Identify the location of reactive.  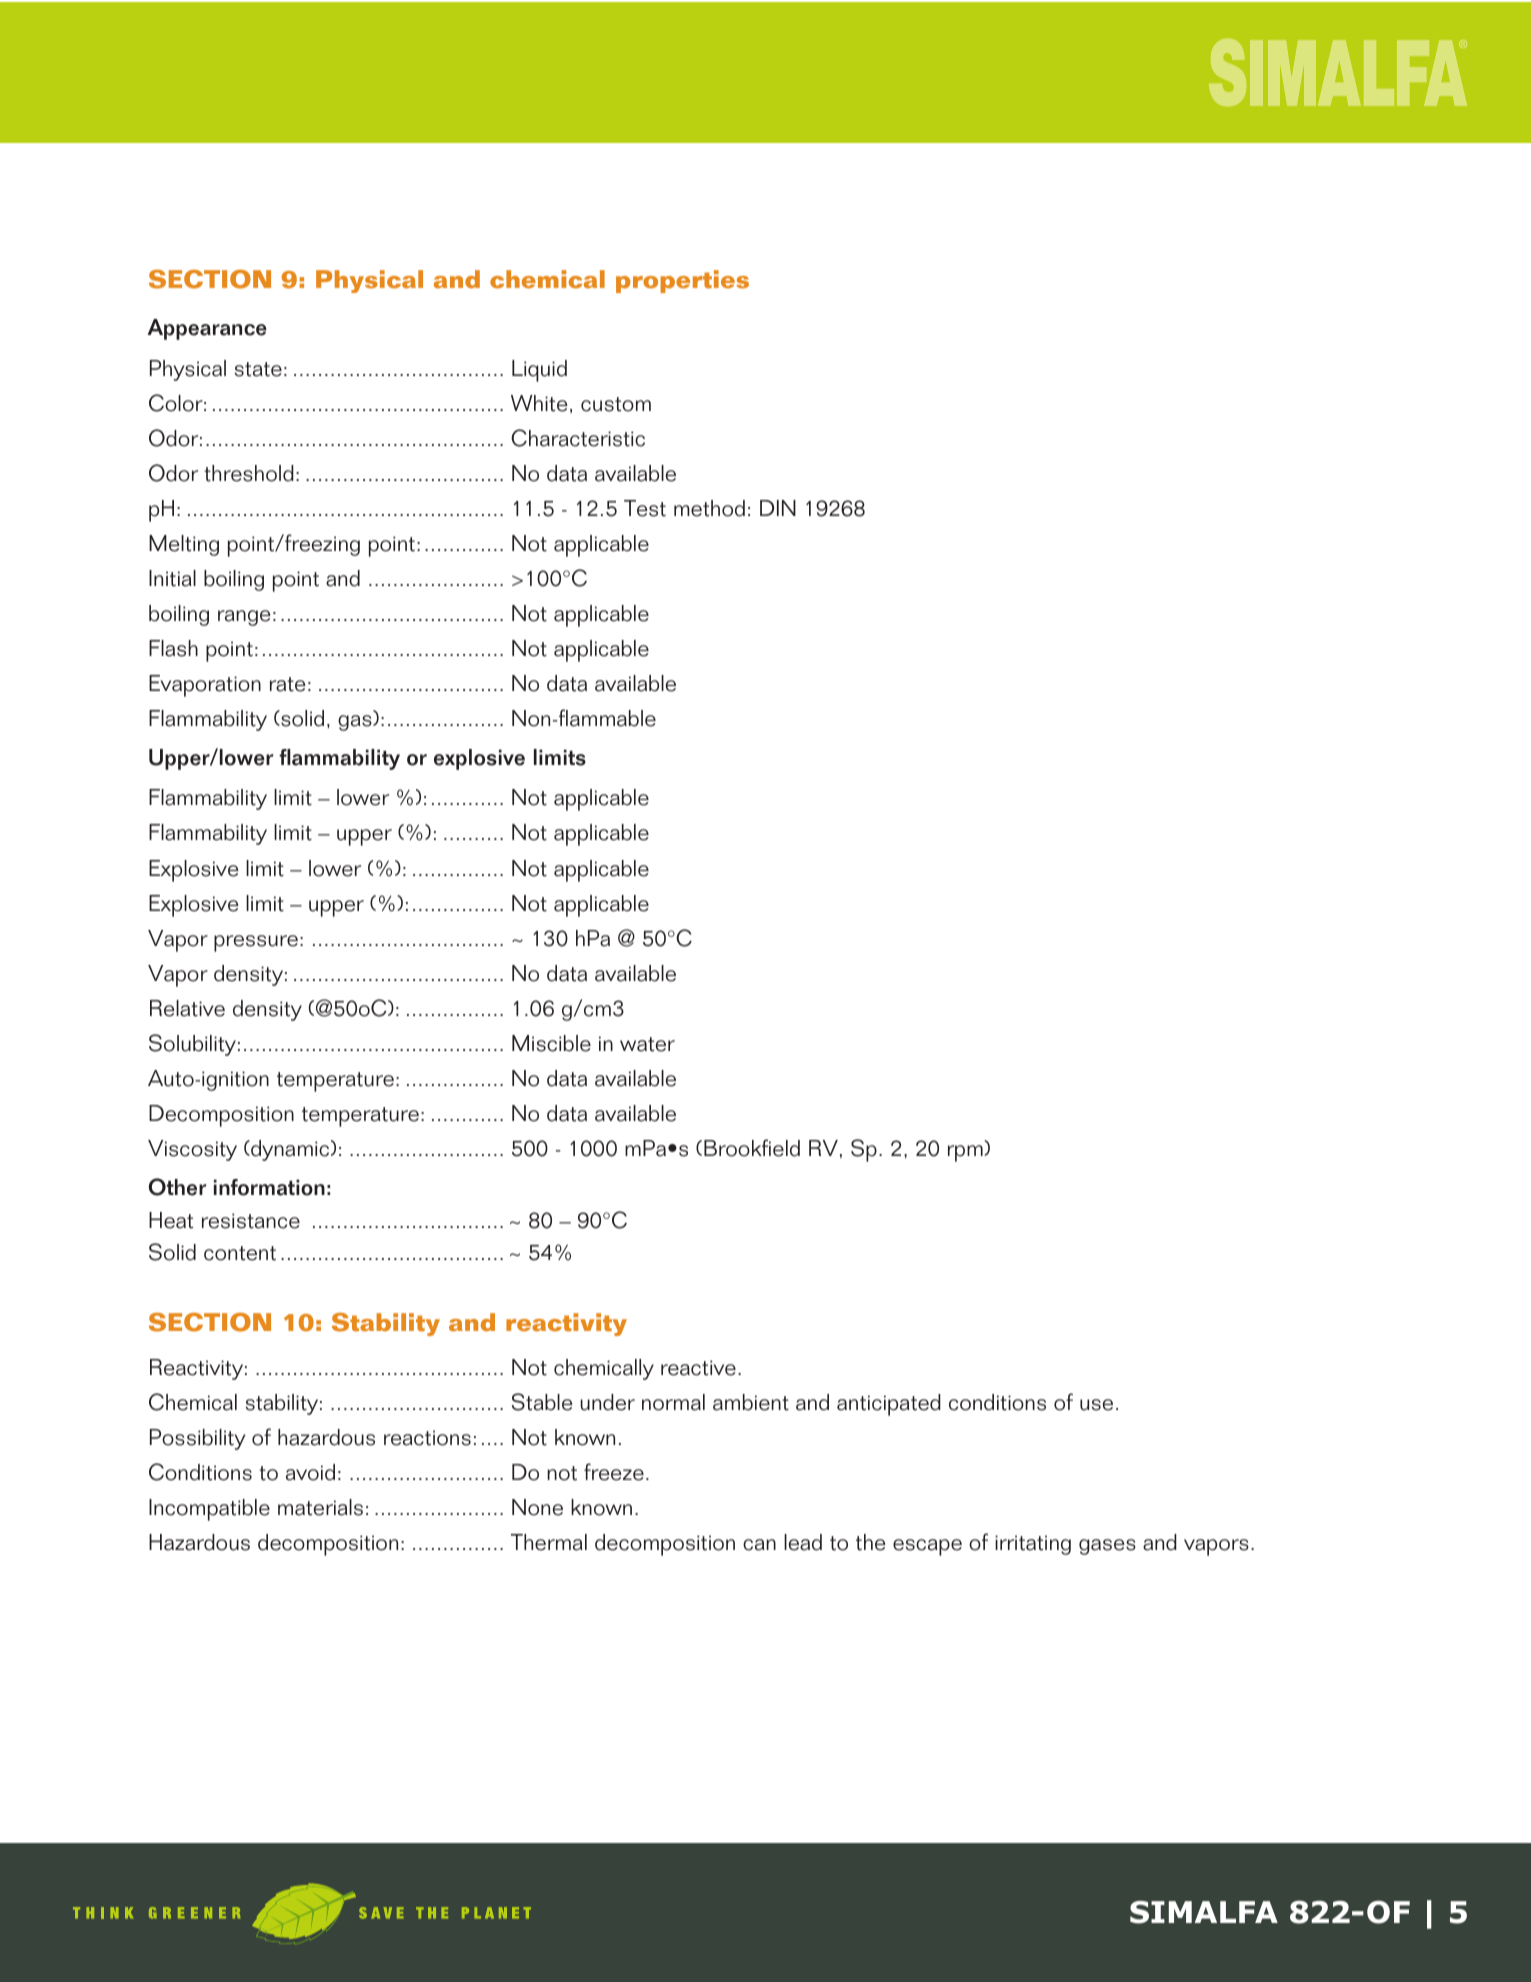
(698, 1368).
